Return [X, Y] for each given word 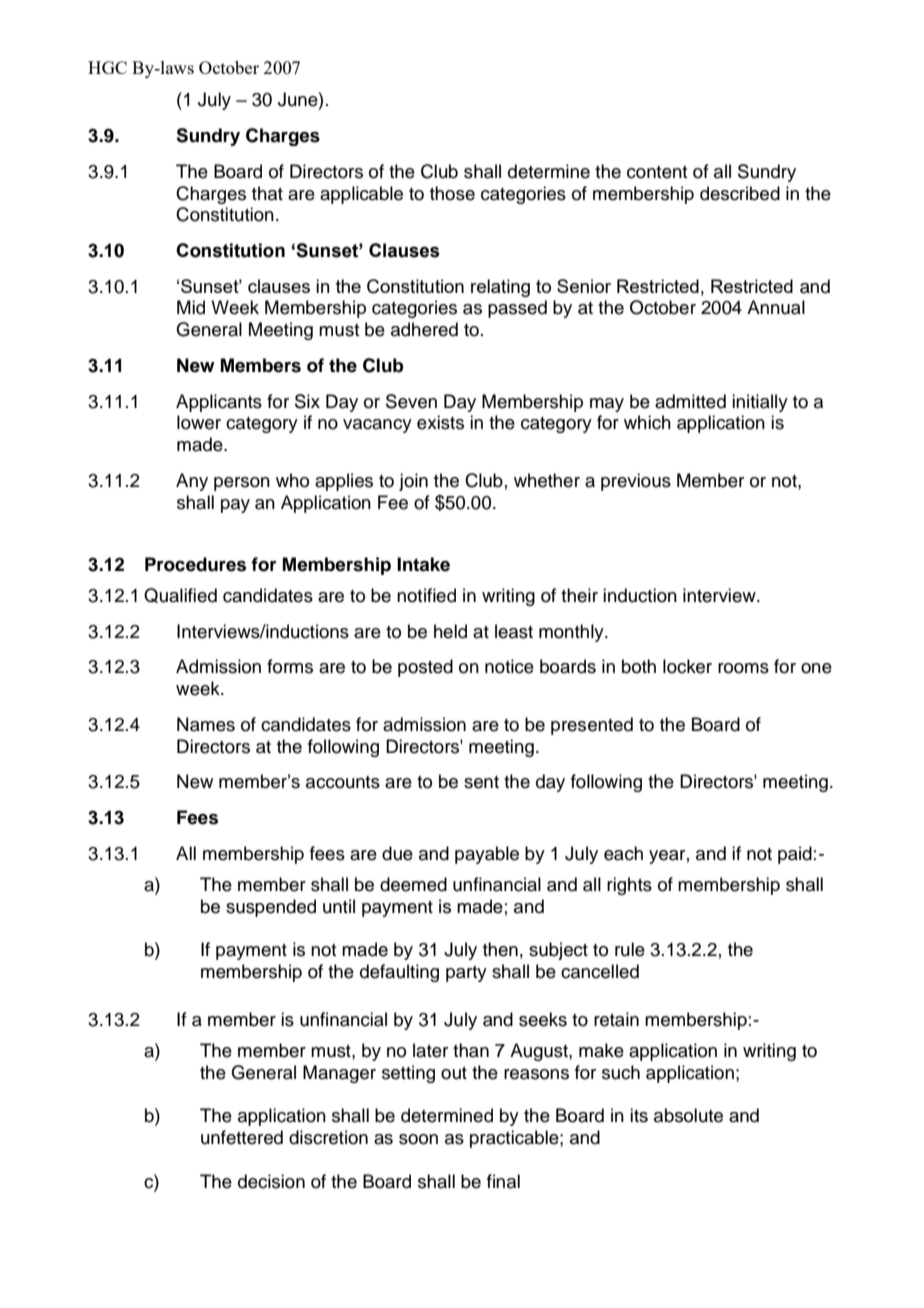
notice [509, 666]
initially [760, 403]
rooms [743, 668]
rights [629, 886]
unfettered [242, 1137]
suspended [271, 908]
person [242, 484]
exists [440, 422]
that [267, 193]
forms [290, 666]
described [740, 193]
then [500, 949]
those [452, 193]
